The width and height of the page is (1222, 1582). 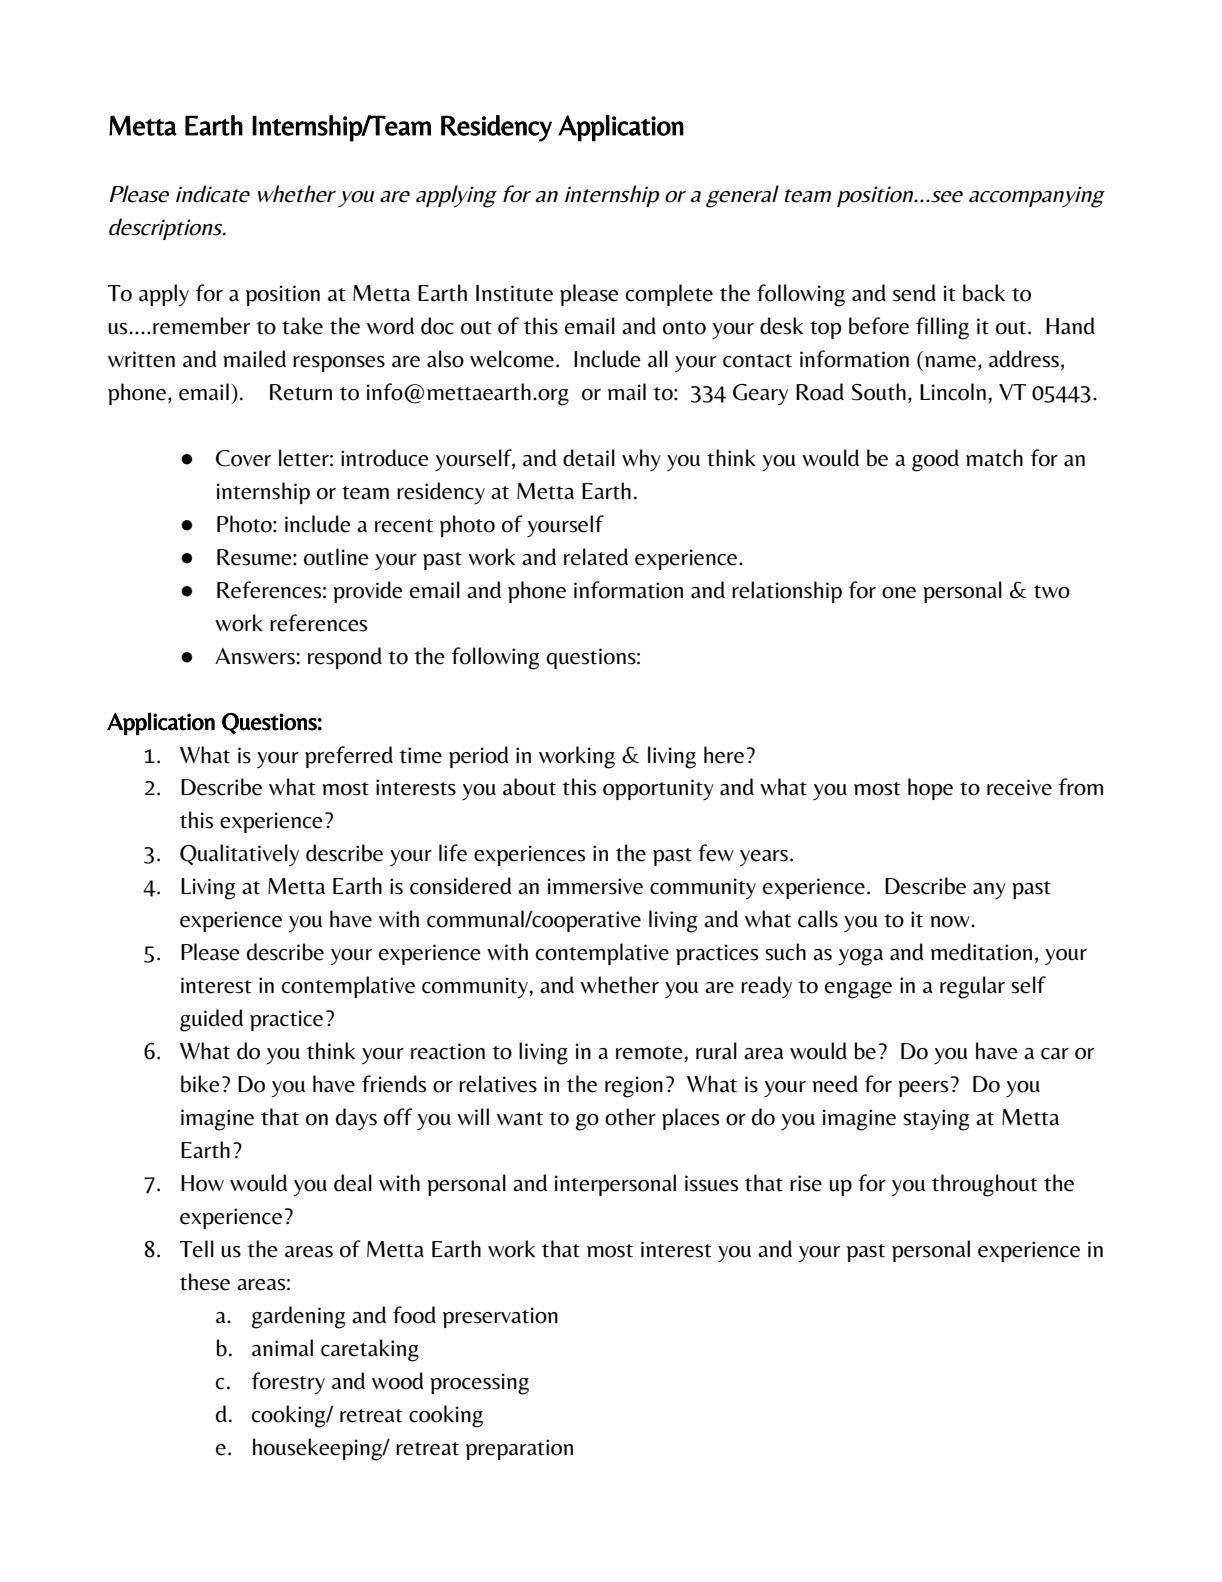 I want to click on preparation, so click(x=519, y=1449).
